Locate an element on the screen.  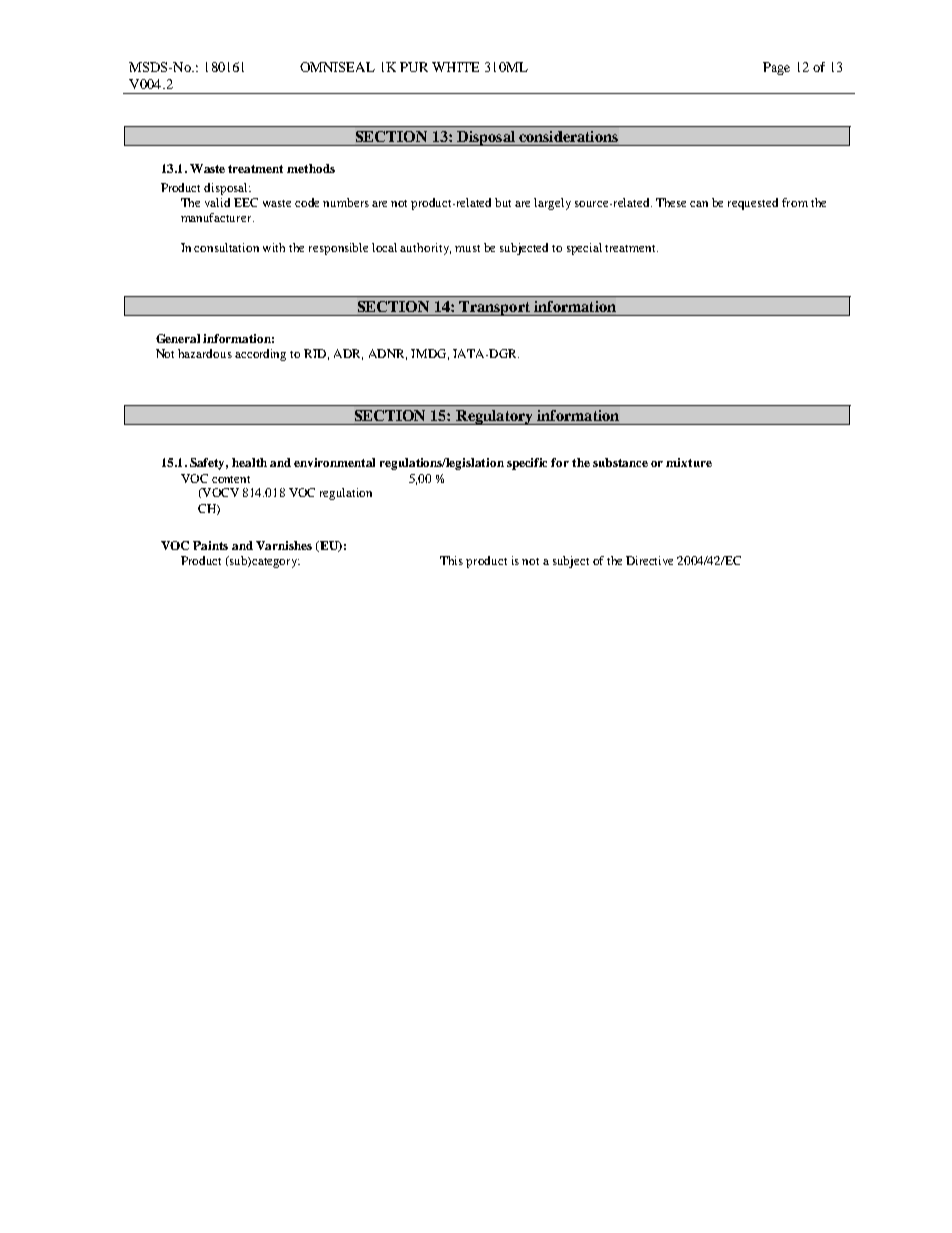
with is located at coordinates (274, 247).
